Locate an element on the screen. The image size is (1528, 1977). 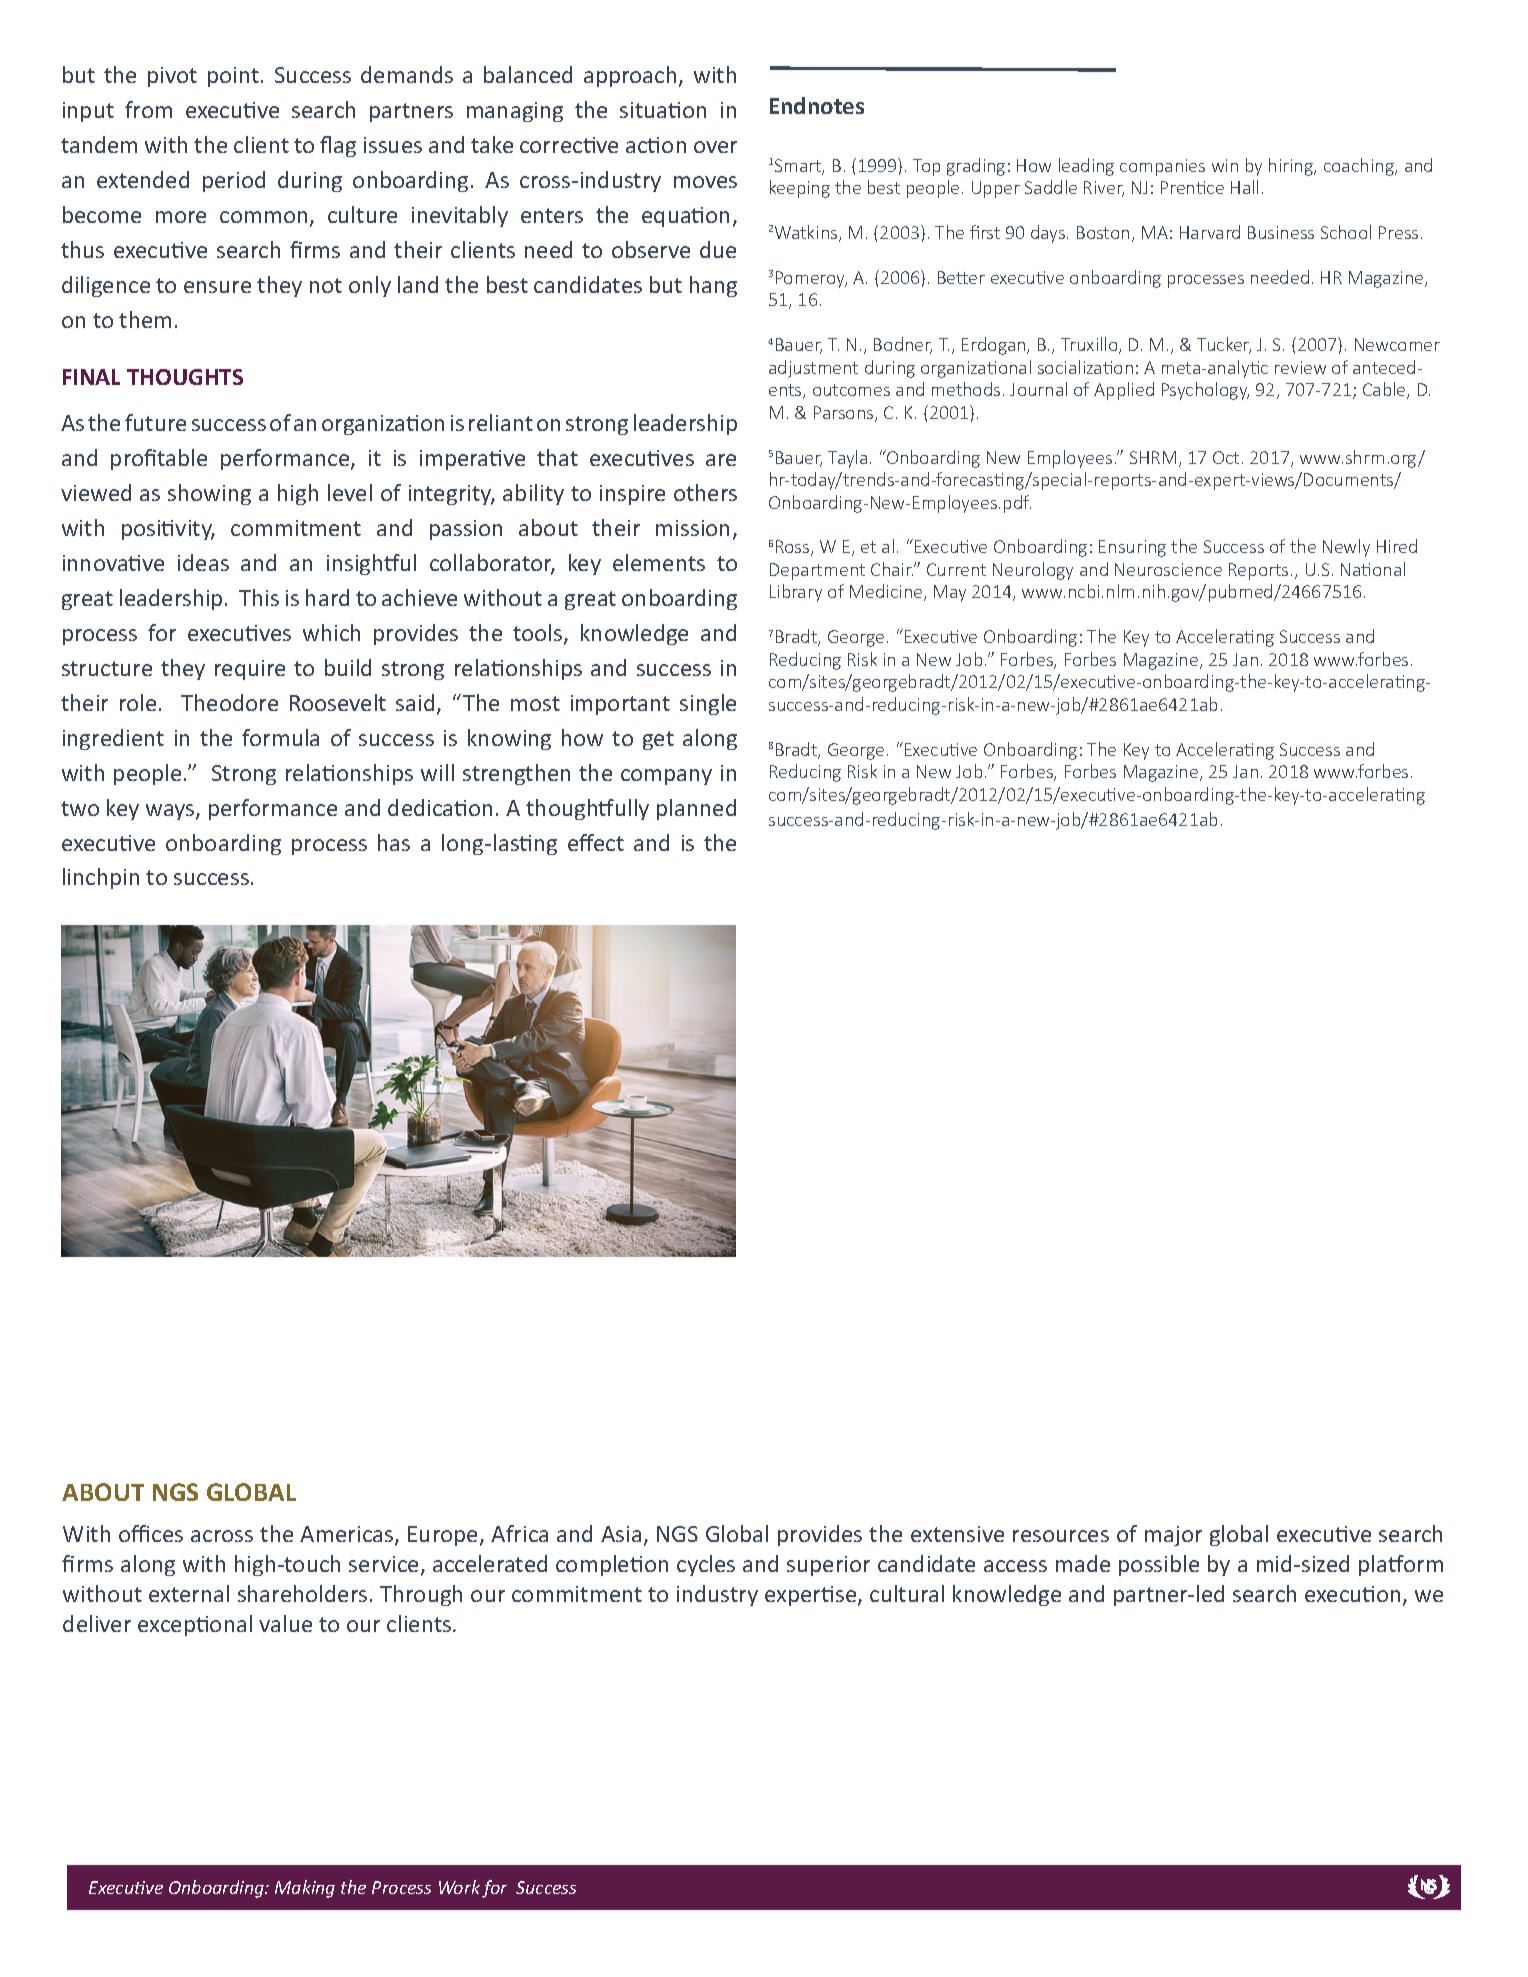
linchpin is located at coordinates (101, 878).
